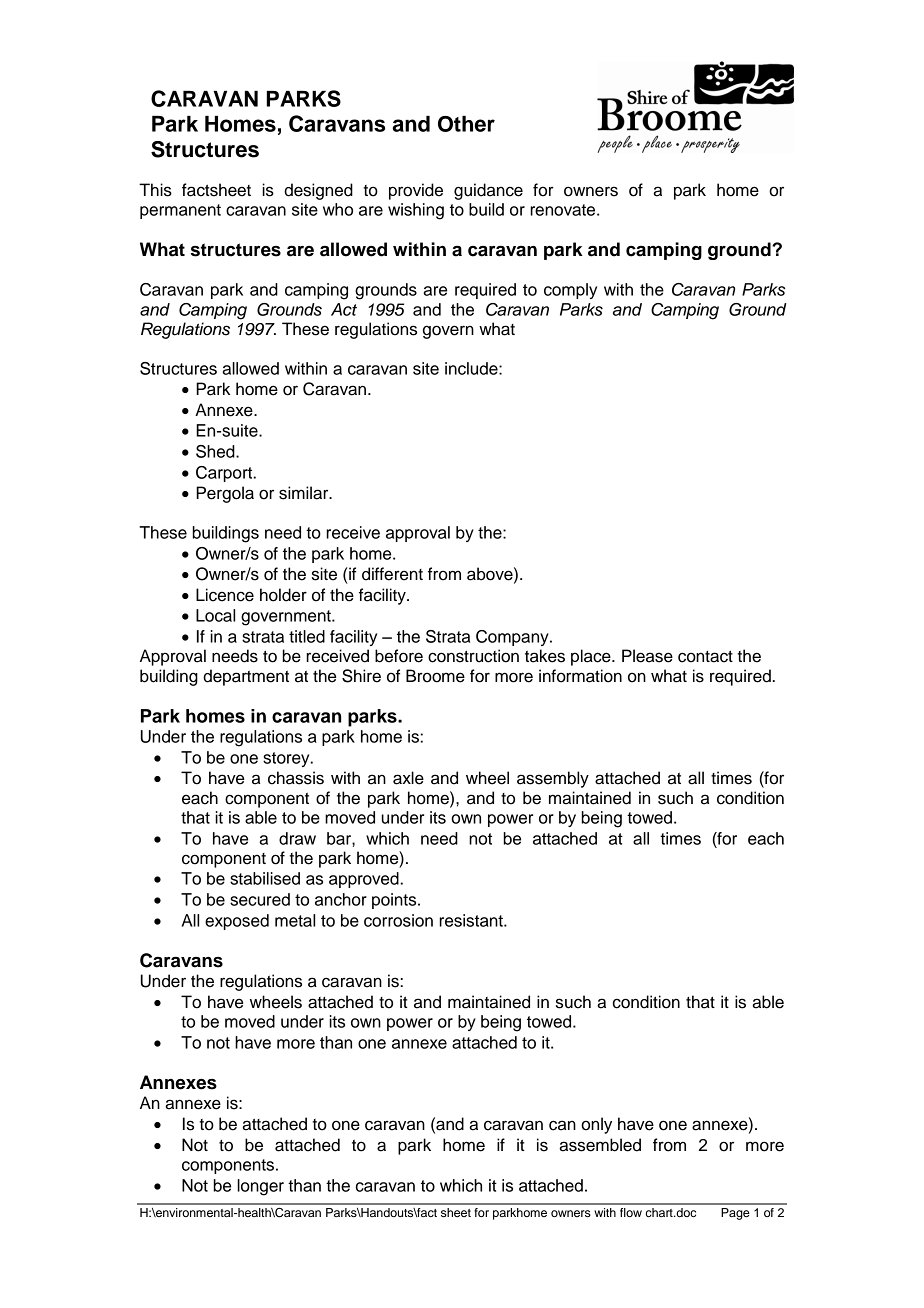 The height and width of the page is (1308, 924). Describe the element at coordinates (472, 920) in the page. I see `resistant` at that location.
